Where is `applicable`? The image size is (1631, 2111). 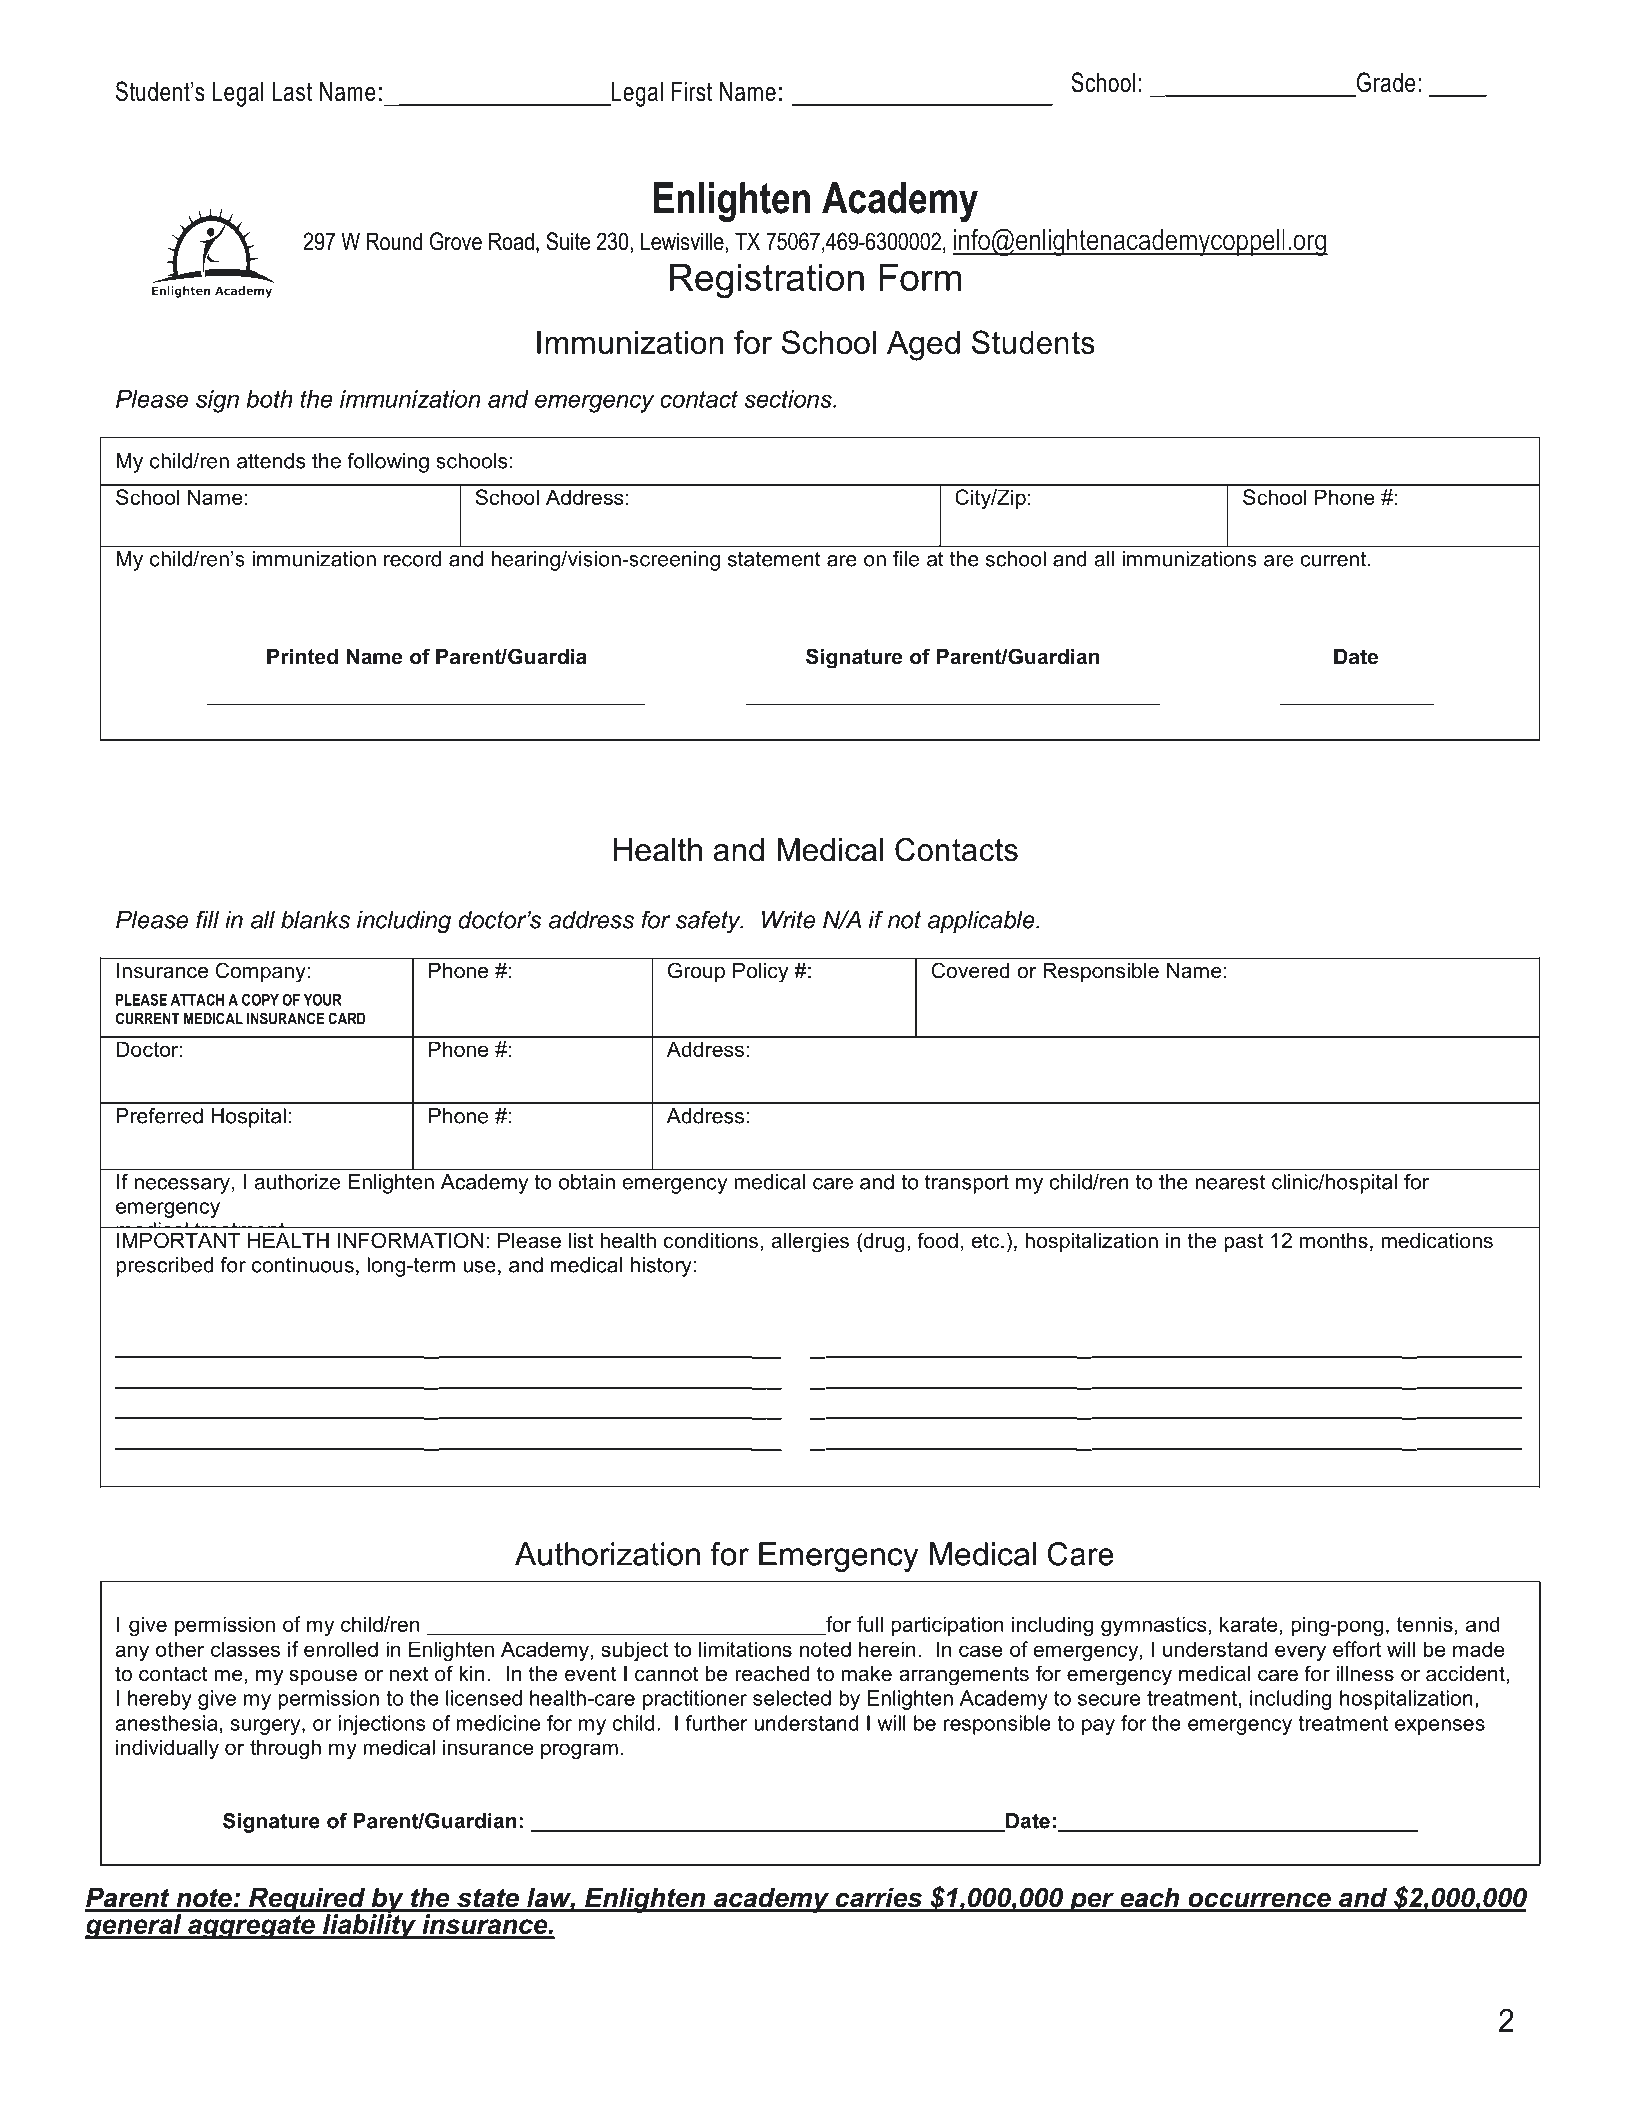 applicable is located at coordinates (982, 922).
